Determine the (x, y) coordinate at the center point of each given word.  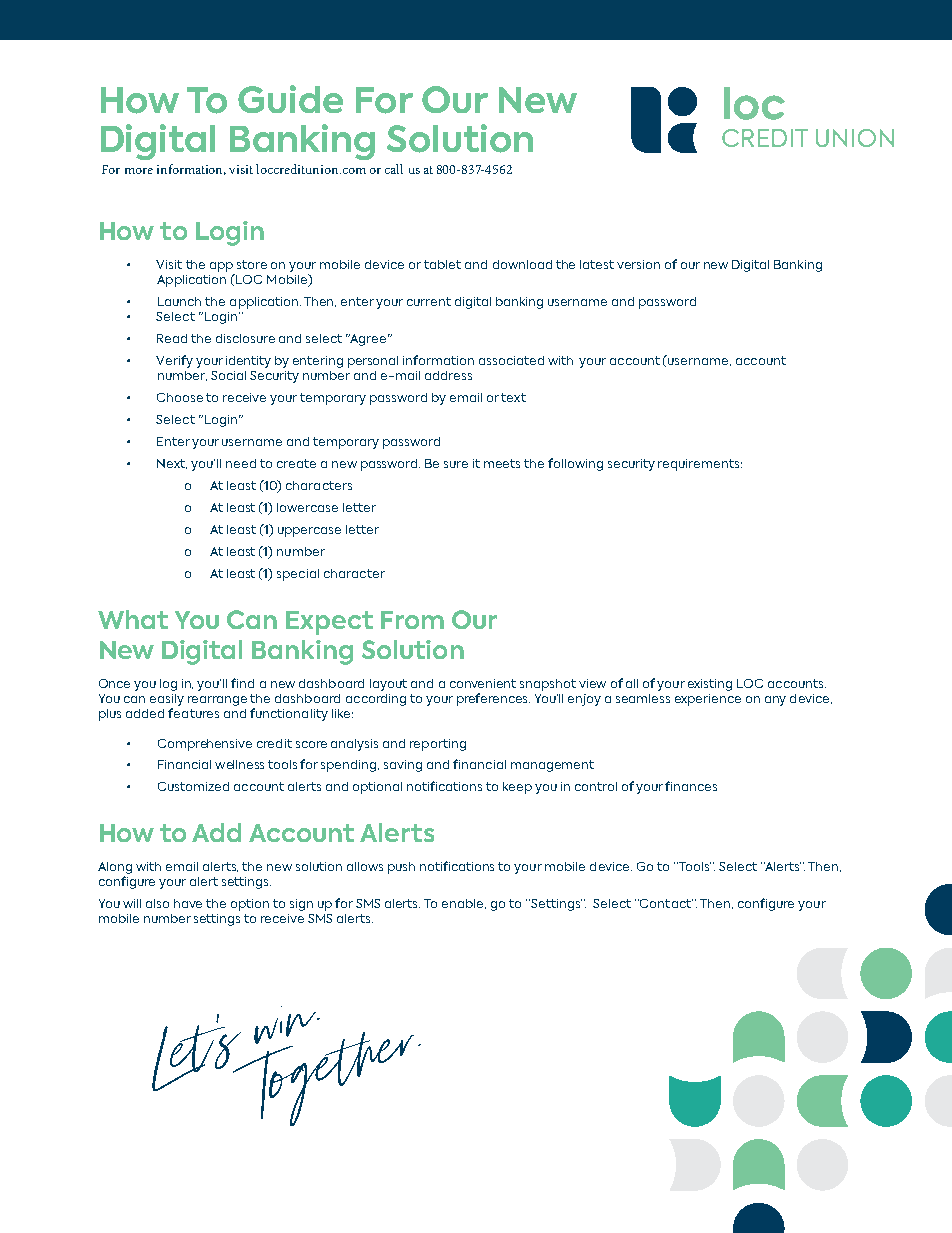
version (638, 264)
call (394, 169)
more (139, 171)
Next (172, 464)
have (188, 903)
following (575, 464)
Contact (665, 903)
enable (464, 904)
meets (502, 463)
